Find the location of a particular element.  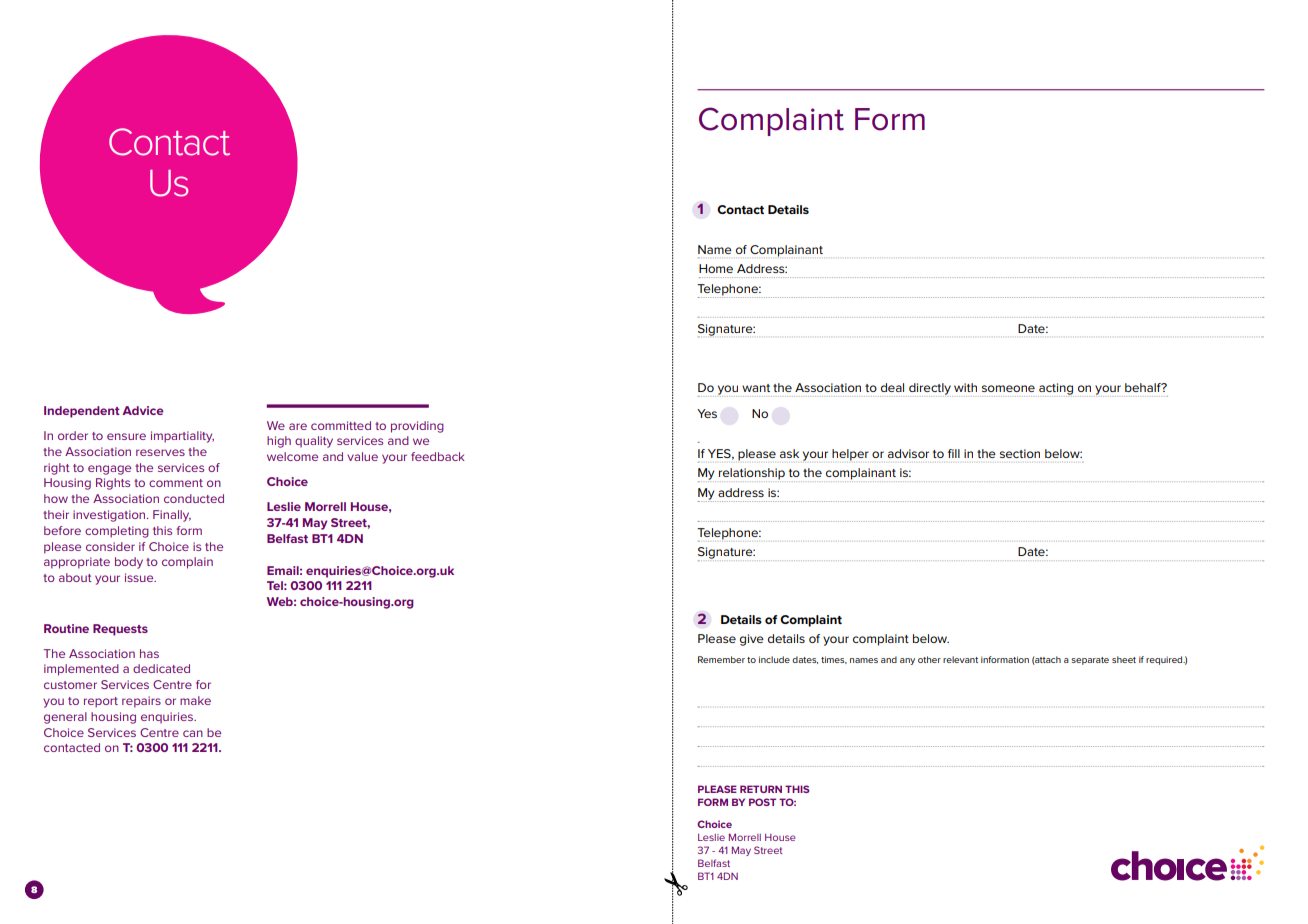

relevant is located at coordinates (960, 659).
